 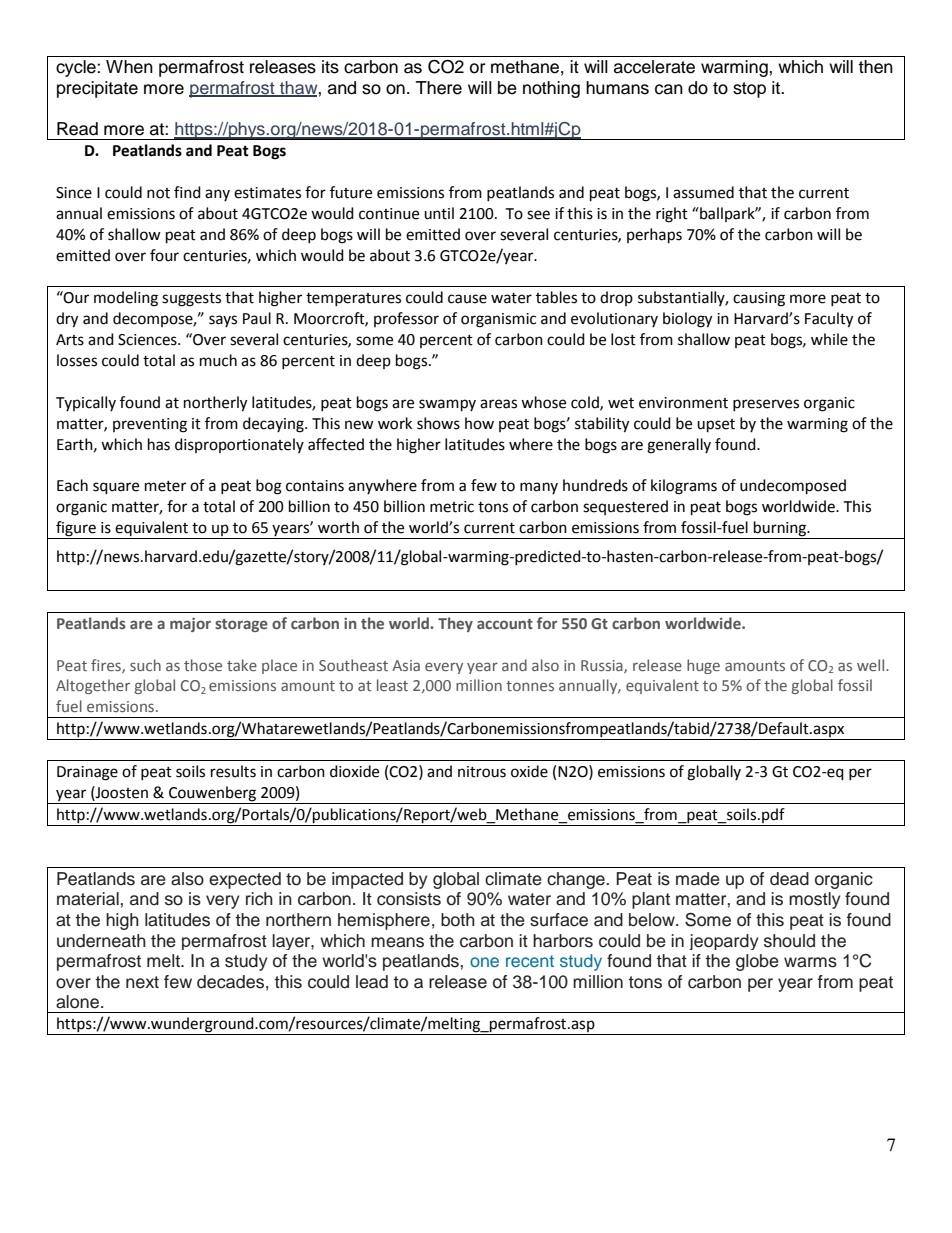 I want to click on cause, so click(x=467, y=299).
